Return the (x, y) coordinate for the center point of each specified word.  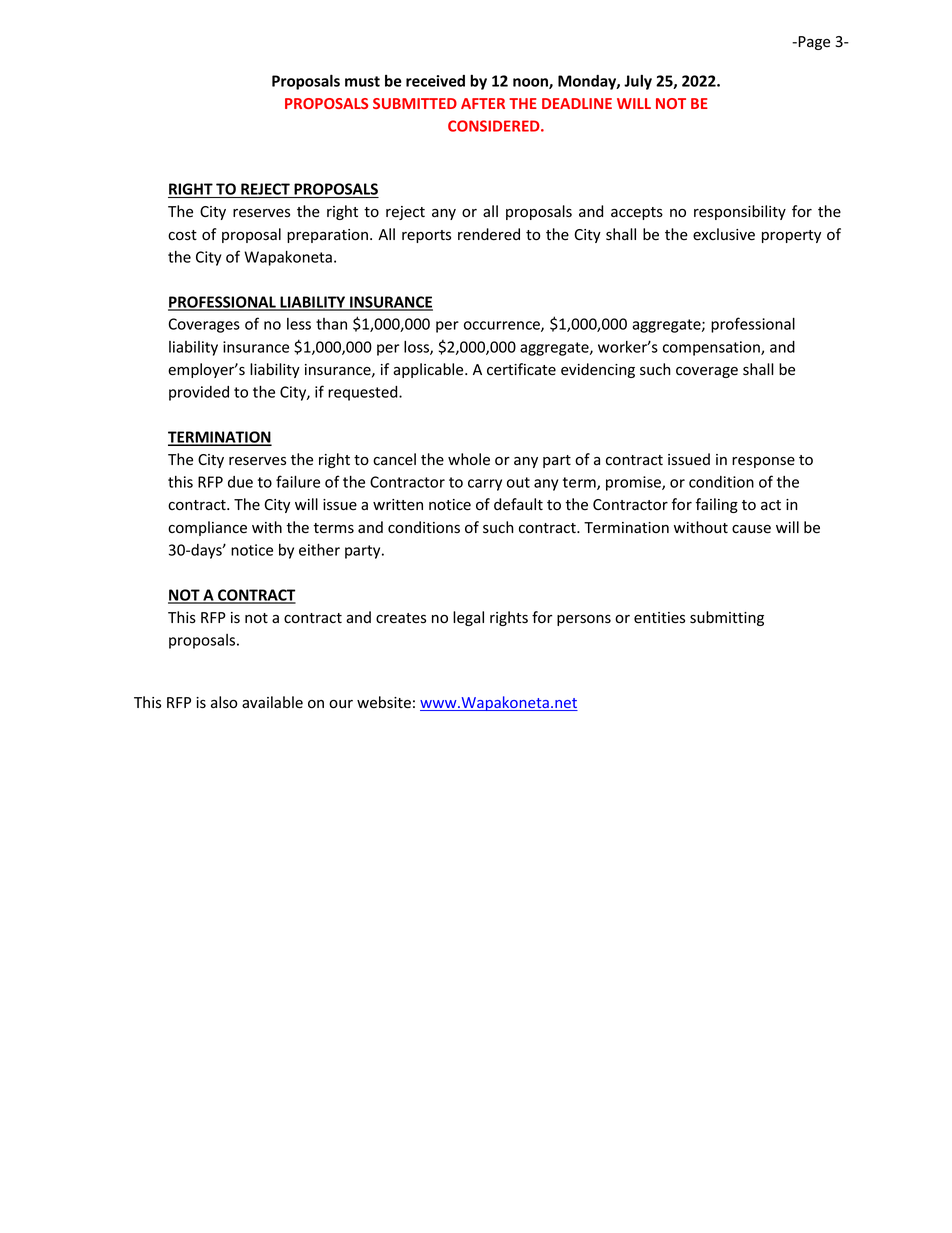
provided (199, 393)
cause (751, 529)
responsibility (740, 212)
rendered (489, 234)
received (435, 81)
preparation (327, 236)
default (518, 504)
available (272, 702)
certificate (521, 369)
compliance (207, 528)
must (362, 81)
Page (813, 43)
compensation (712, 348)
